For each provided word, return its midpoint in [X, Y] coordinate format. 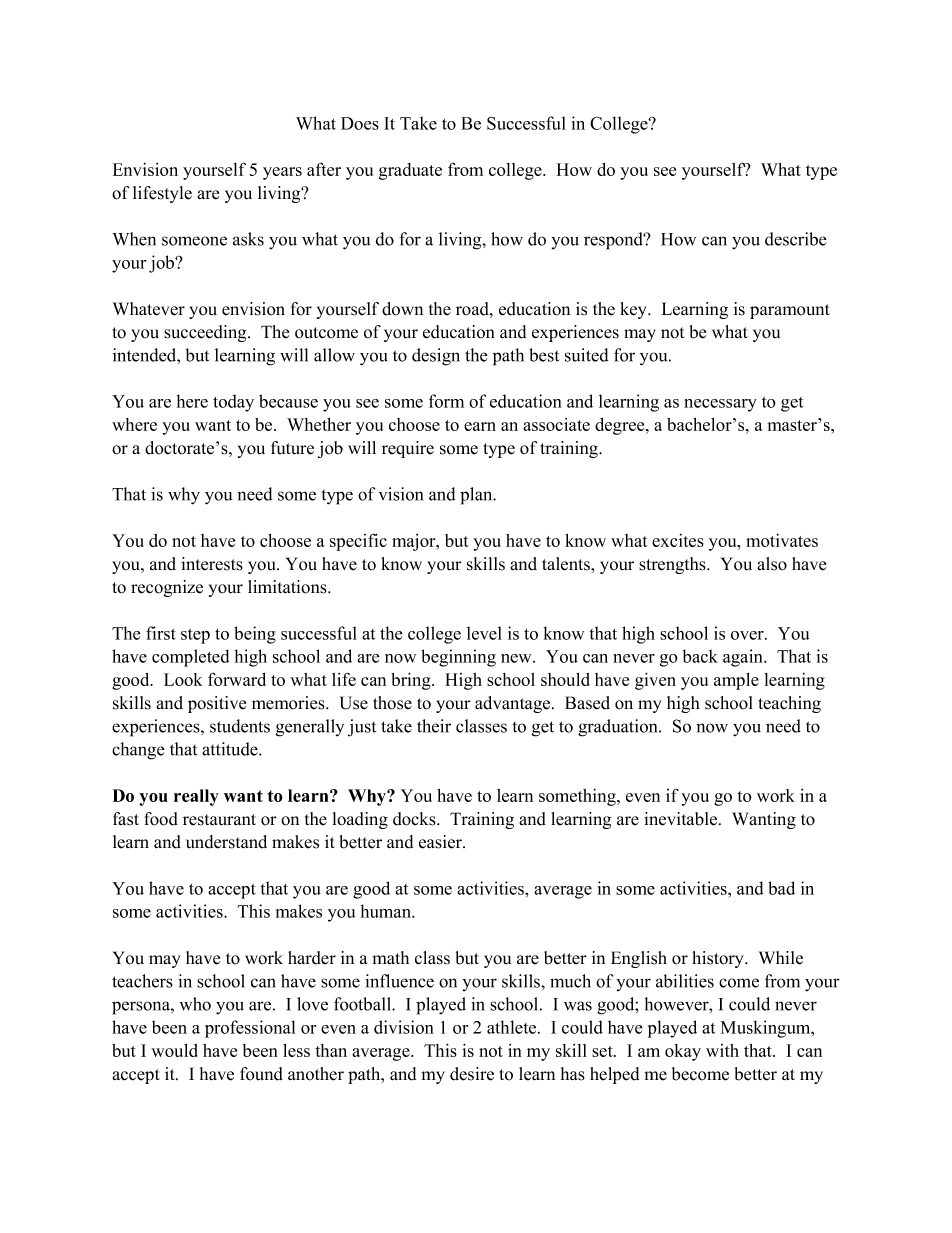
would [174, 1050]
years [282, 173]
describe [796, 239]
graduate [410, 171]
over [748, 635]
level [484, 633]
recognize [167, 588]
